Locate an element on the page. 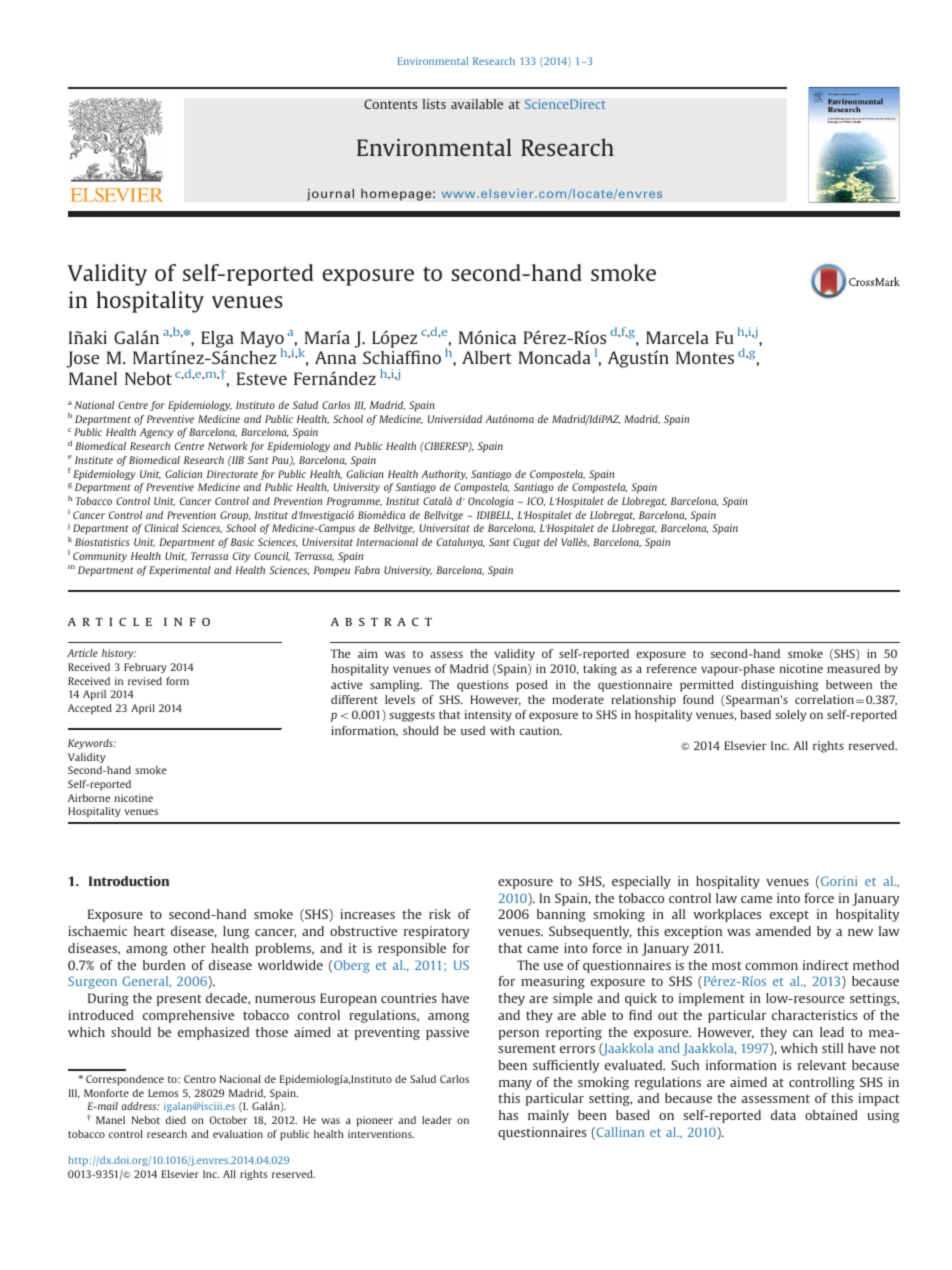 The height and width of the document is (1270, 952). lists is located at coordinates (434, 104).
